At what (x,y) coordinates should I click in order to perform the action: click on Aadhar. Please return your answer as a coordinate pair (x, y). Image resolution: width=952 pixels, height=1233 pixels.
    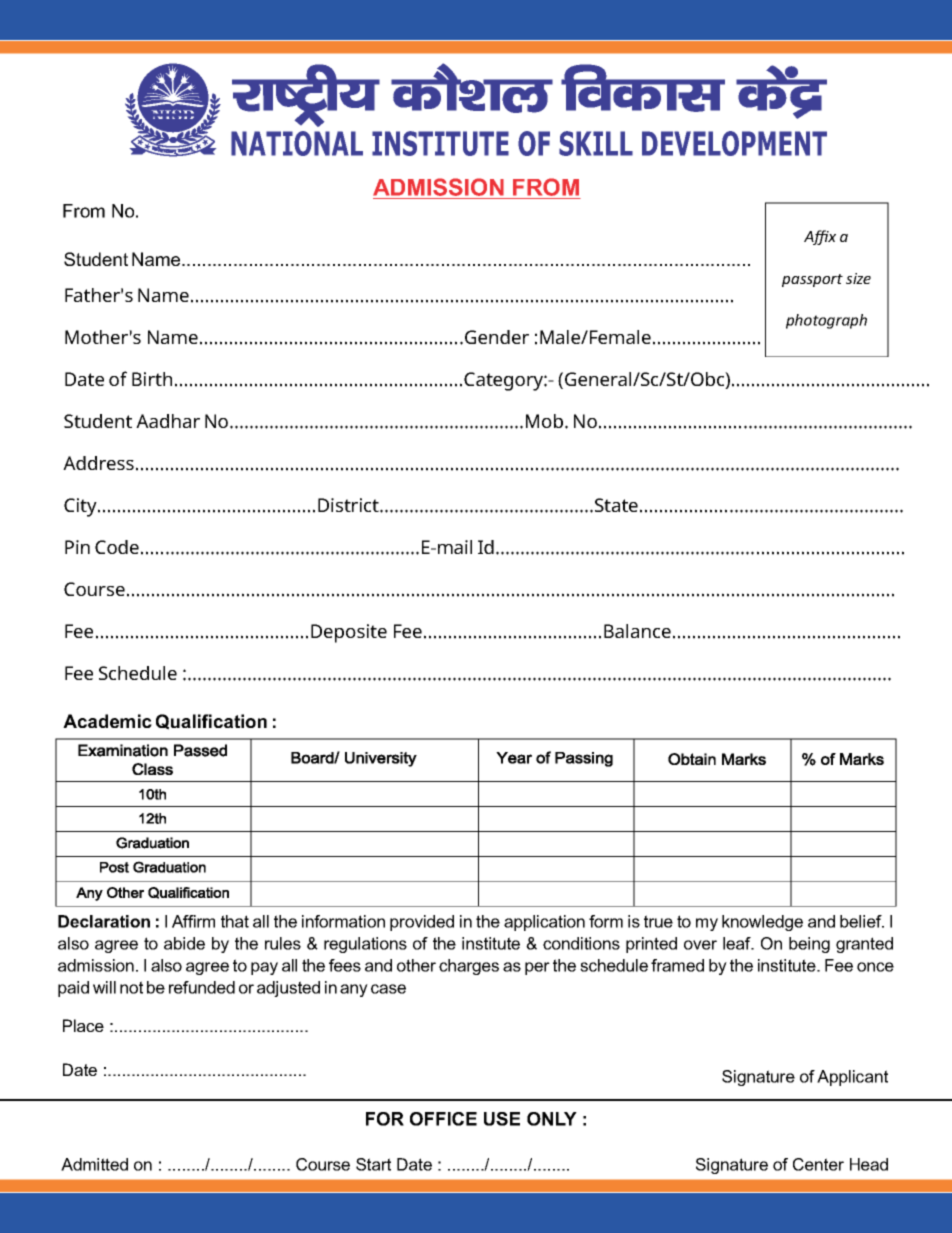
    Looking at the image, I should click on (168, 421).
